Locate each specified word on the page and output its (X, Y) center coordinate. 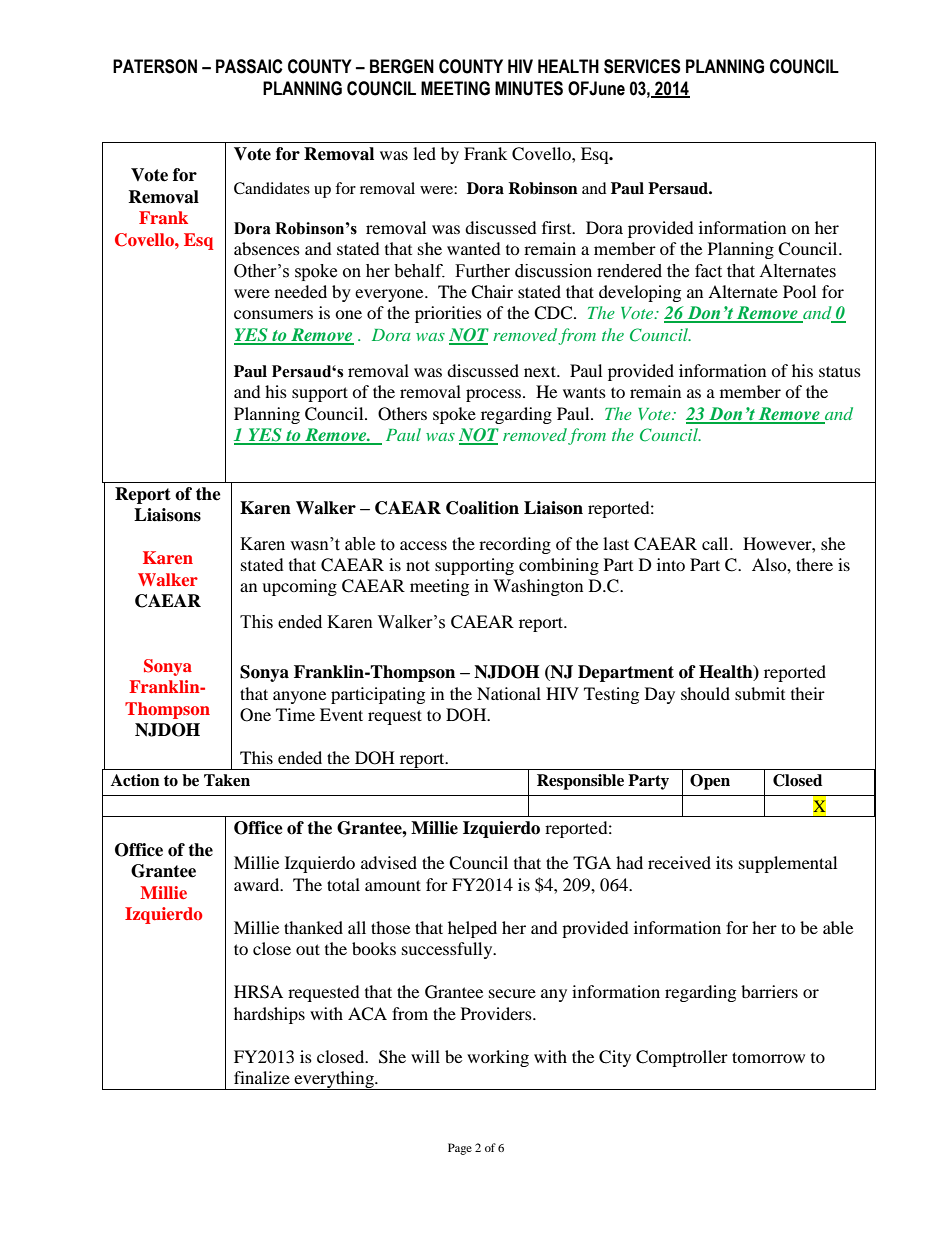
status (840, 371)
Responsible (580, 782)
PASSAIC (249, 66)
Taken (227, 780)
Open (710, 782)
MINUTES (529, 88)
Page (460, 1149)
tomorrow (768, 1057)
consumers (273, 314)
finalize (262, 1077)
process (495, 395)
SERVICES (642, 66)
